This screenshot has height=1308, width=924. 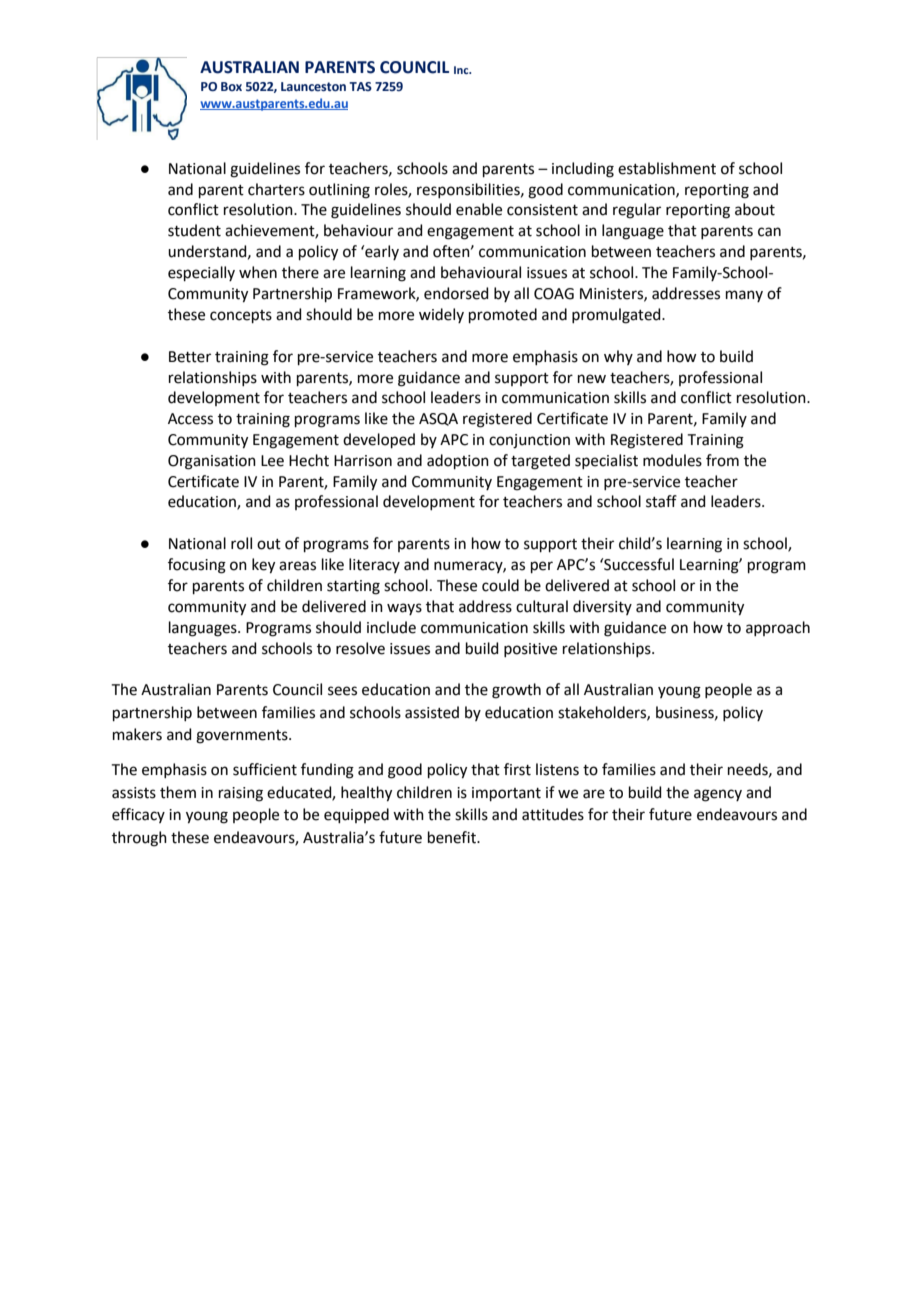 What do you see at coordinates (243, 737) in the screenshot?
I see `governments` at bounding box center [243, 737].
